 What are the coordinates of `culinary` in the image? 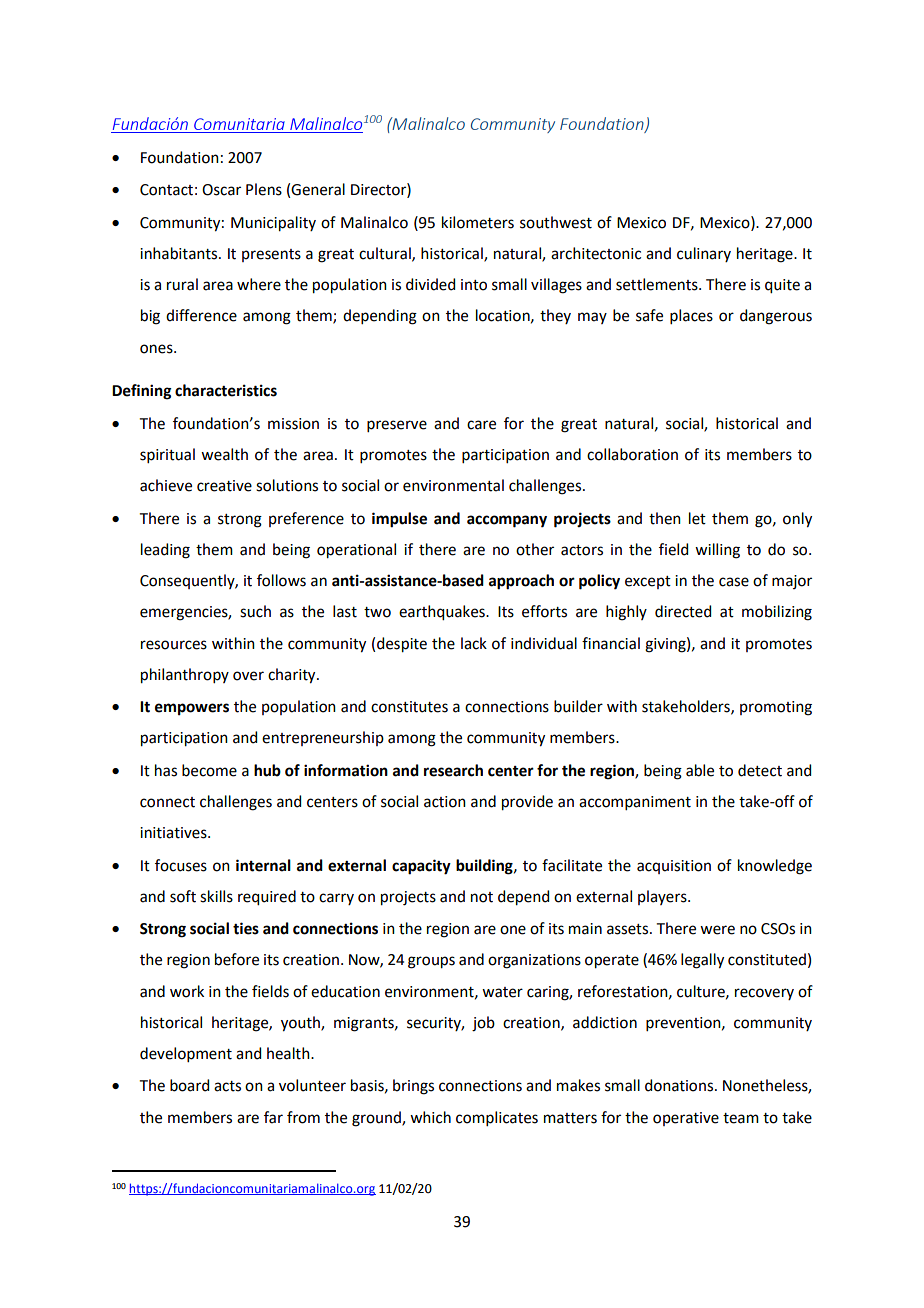 It's located at (704, 254).
